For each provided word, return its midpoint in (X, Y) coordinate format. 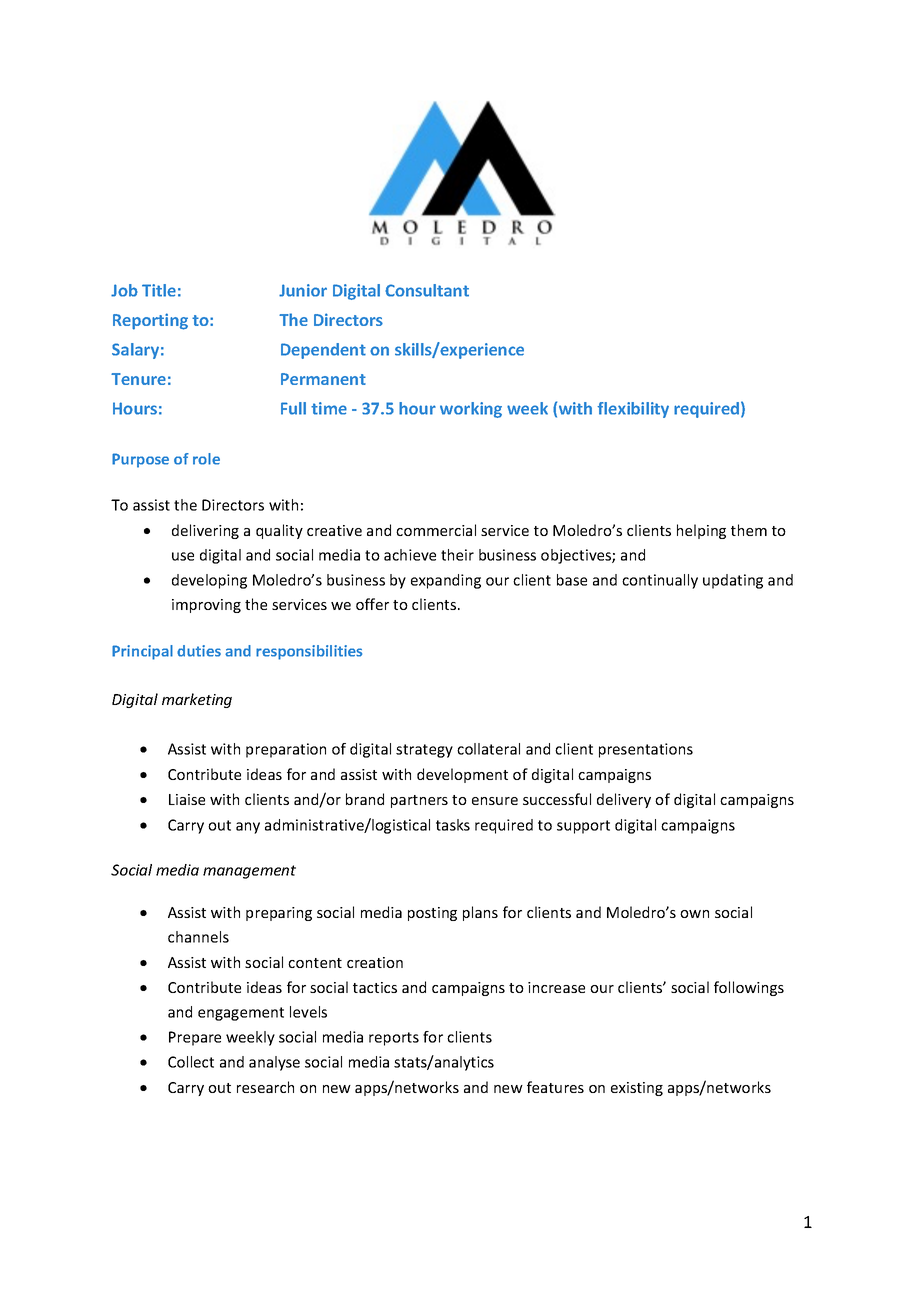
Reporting (150, 321)
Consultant (427, 290)
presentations (646, 750)
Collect (191, 1062)
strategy (424, 751)
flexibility (633, 410)
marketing (197, 700)
